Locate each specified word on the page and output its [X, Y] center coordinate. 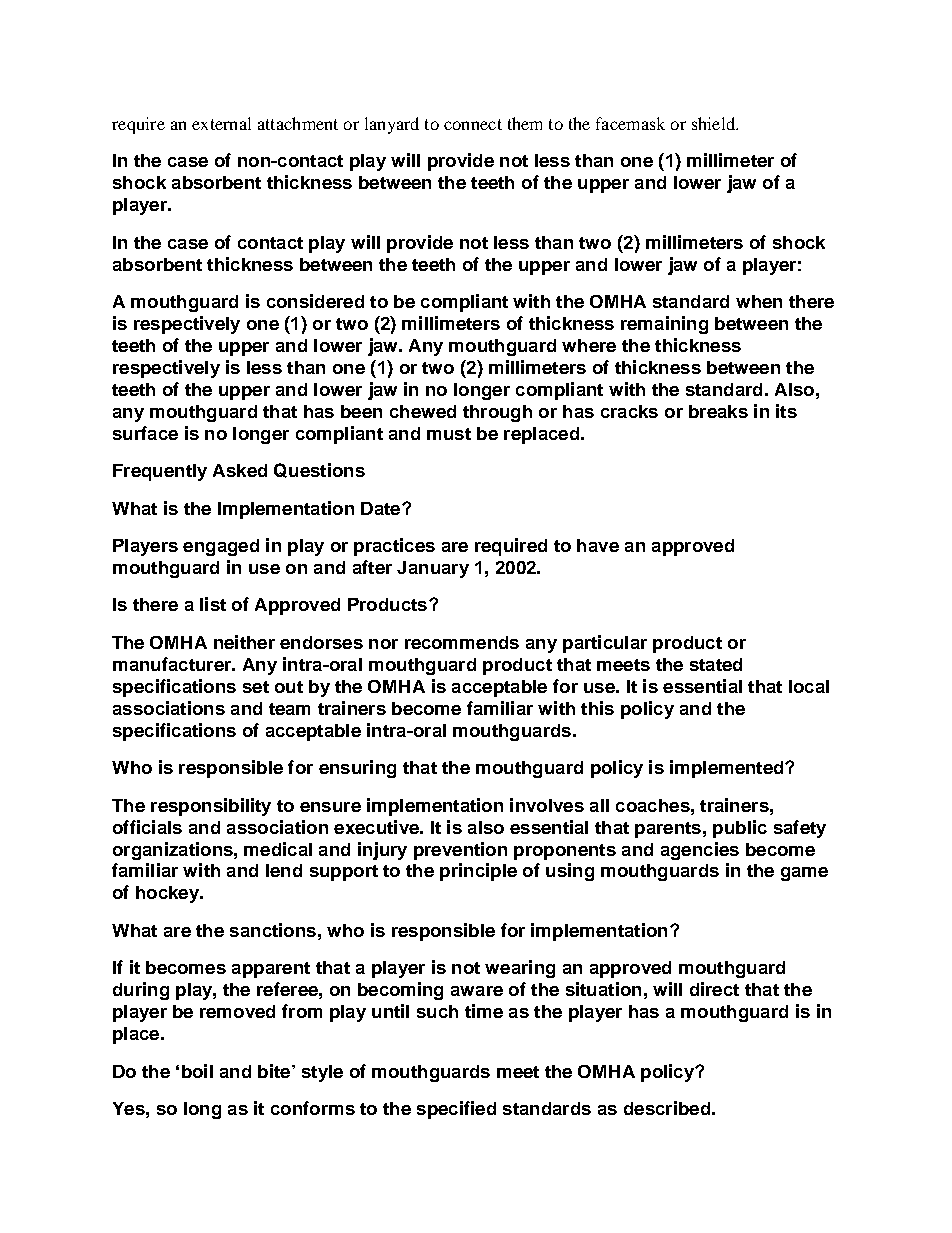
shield [715, 123]
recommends [462, 642]
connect [473, 124]
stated [716, 664]
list [213, 604]
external [221, 123]
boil [197, 1071]
